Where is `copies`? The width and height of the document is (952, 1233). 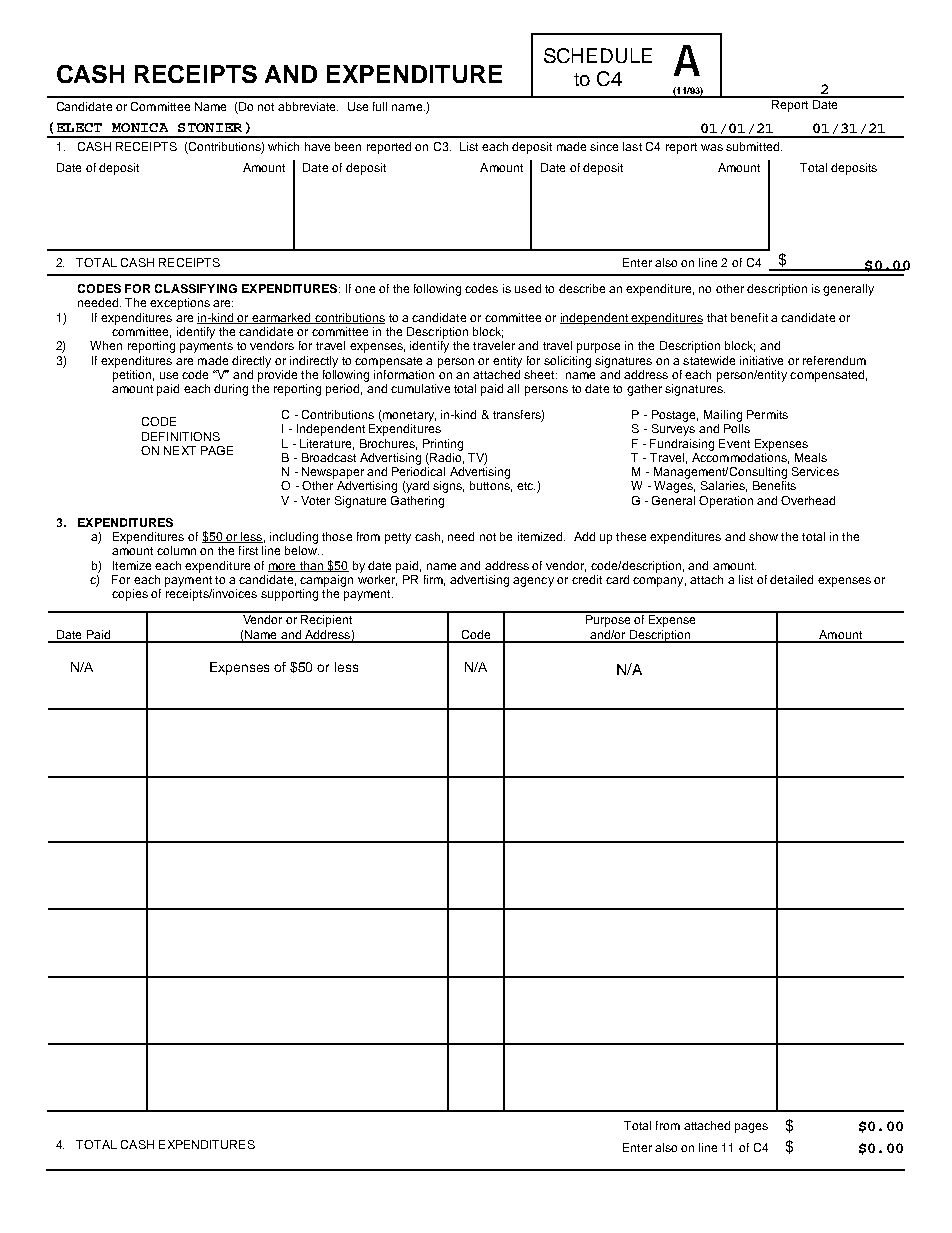 copies is located at coordinates (130, 595).
